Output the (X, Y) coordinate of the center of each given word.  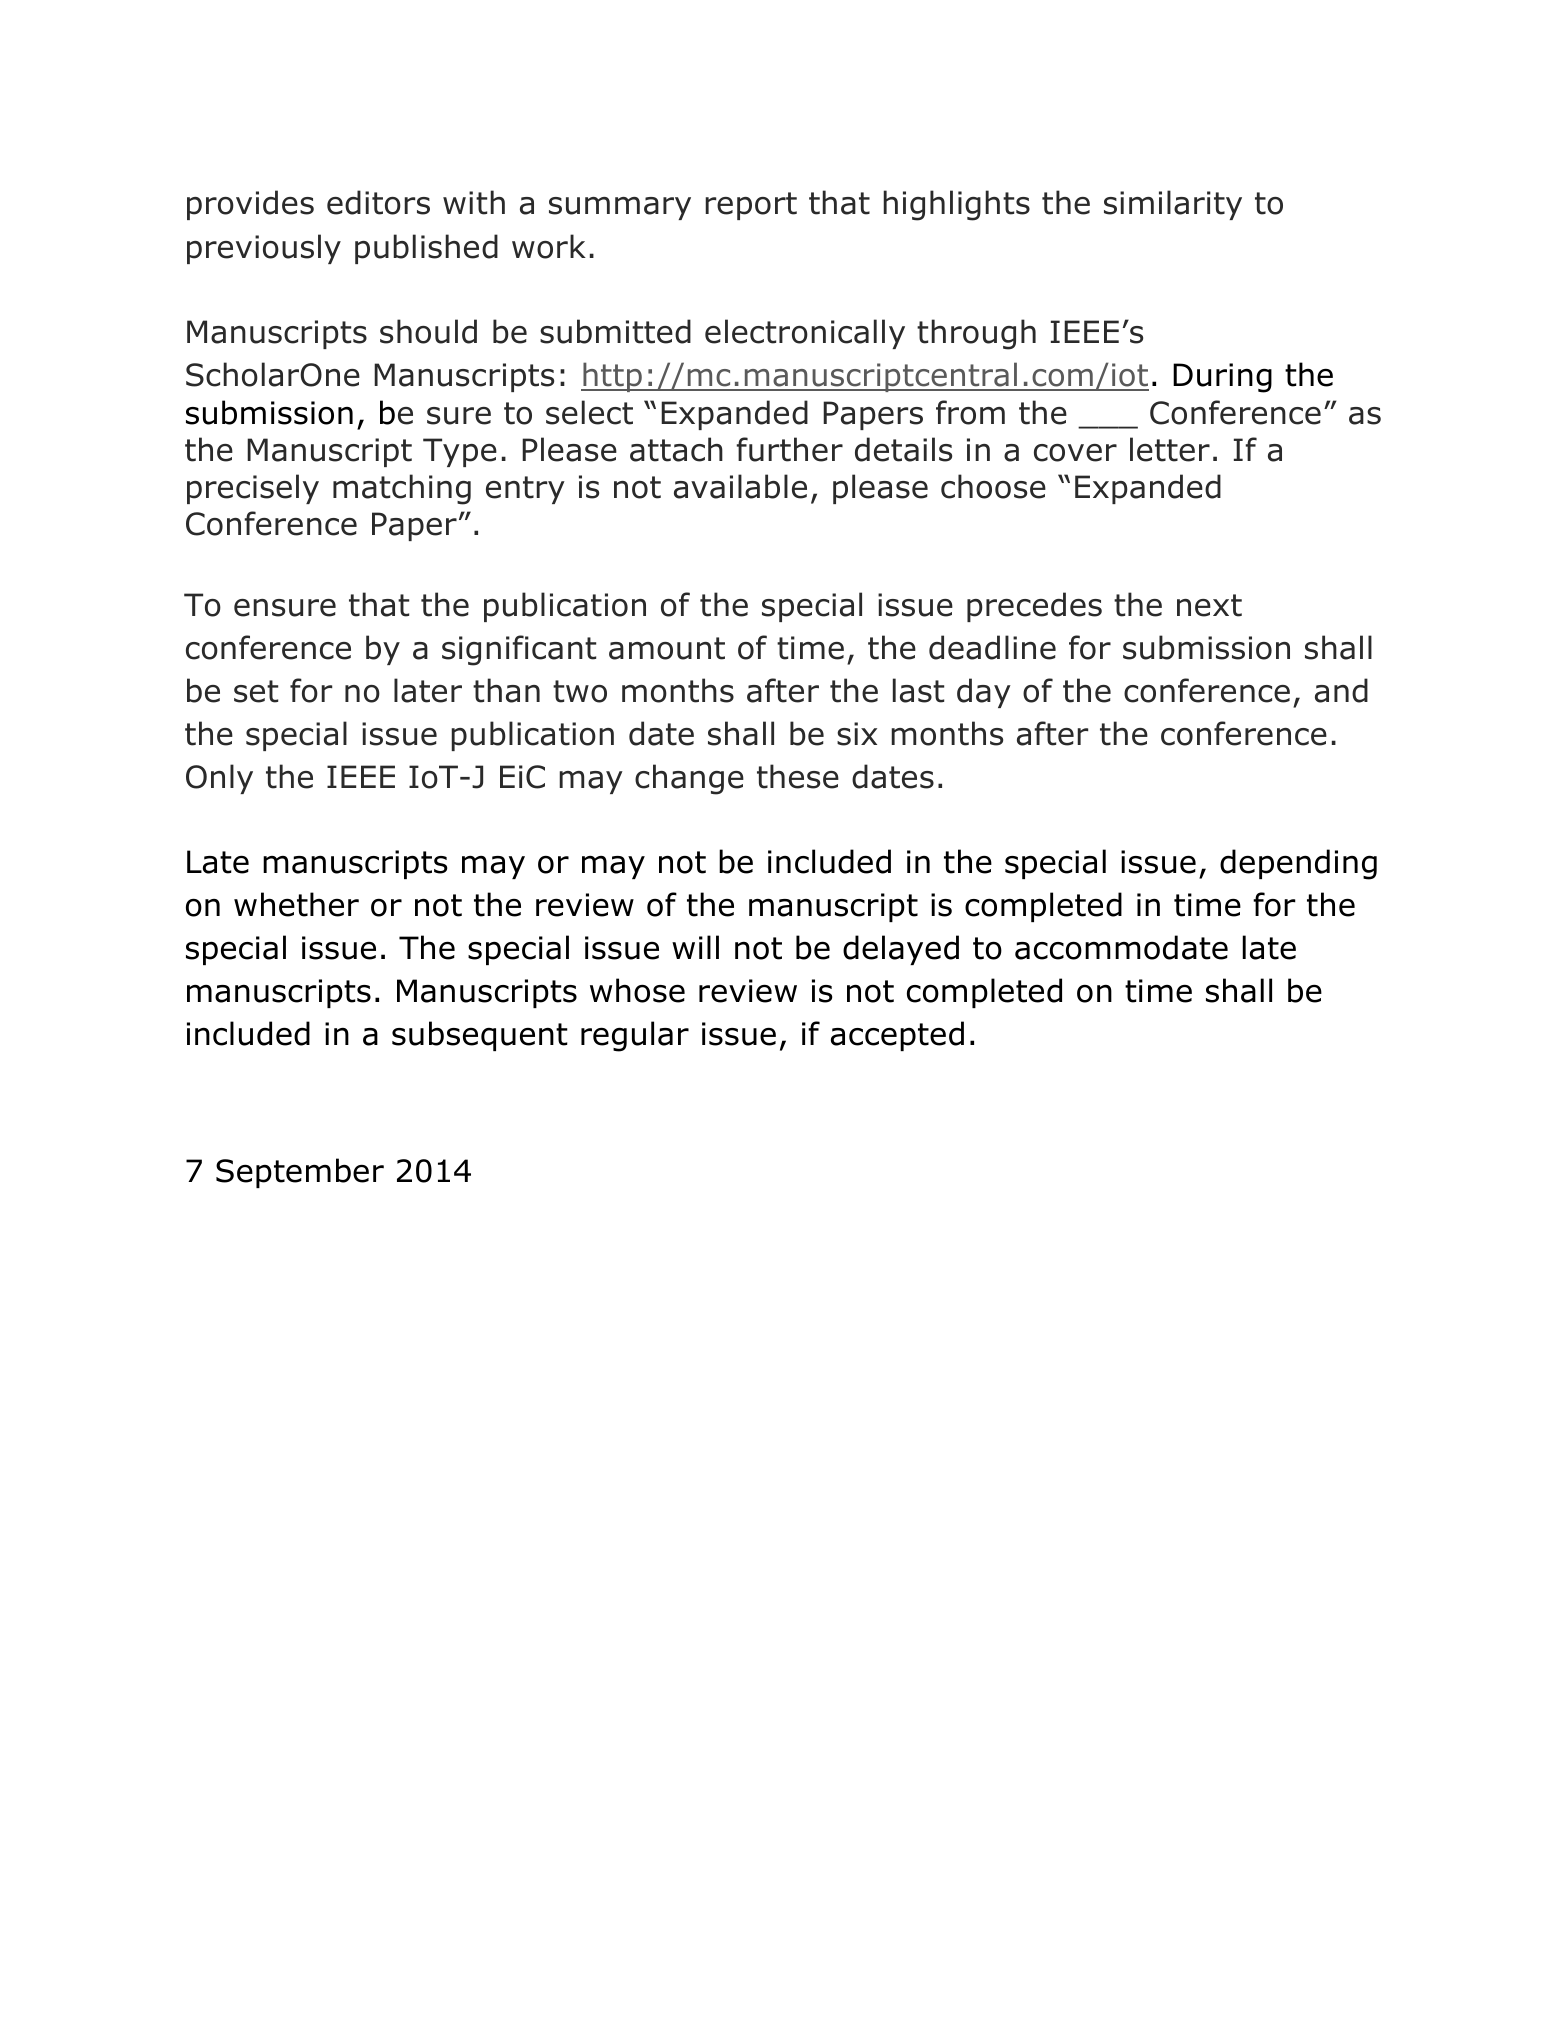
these (798, 776)
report (751, 206)
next (1209, 605)
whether (296, 904)
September (300, 1173)
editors (378, 202)
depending (1298, 864)
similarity (1173, 205)
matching (402, 489)
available (740, 486)
